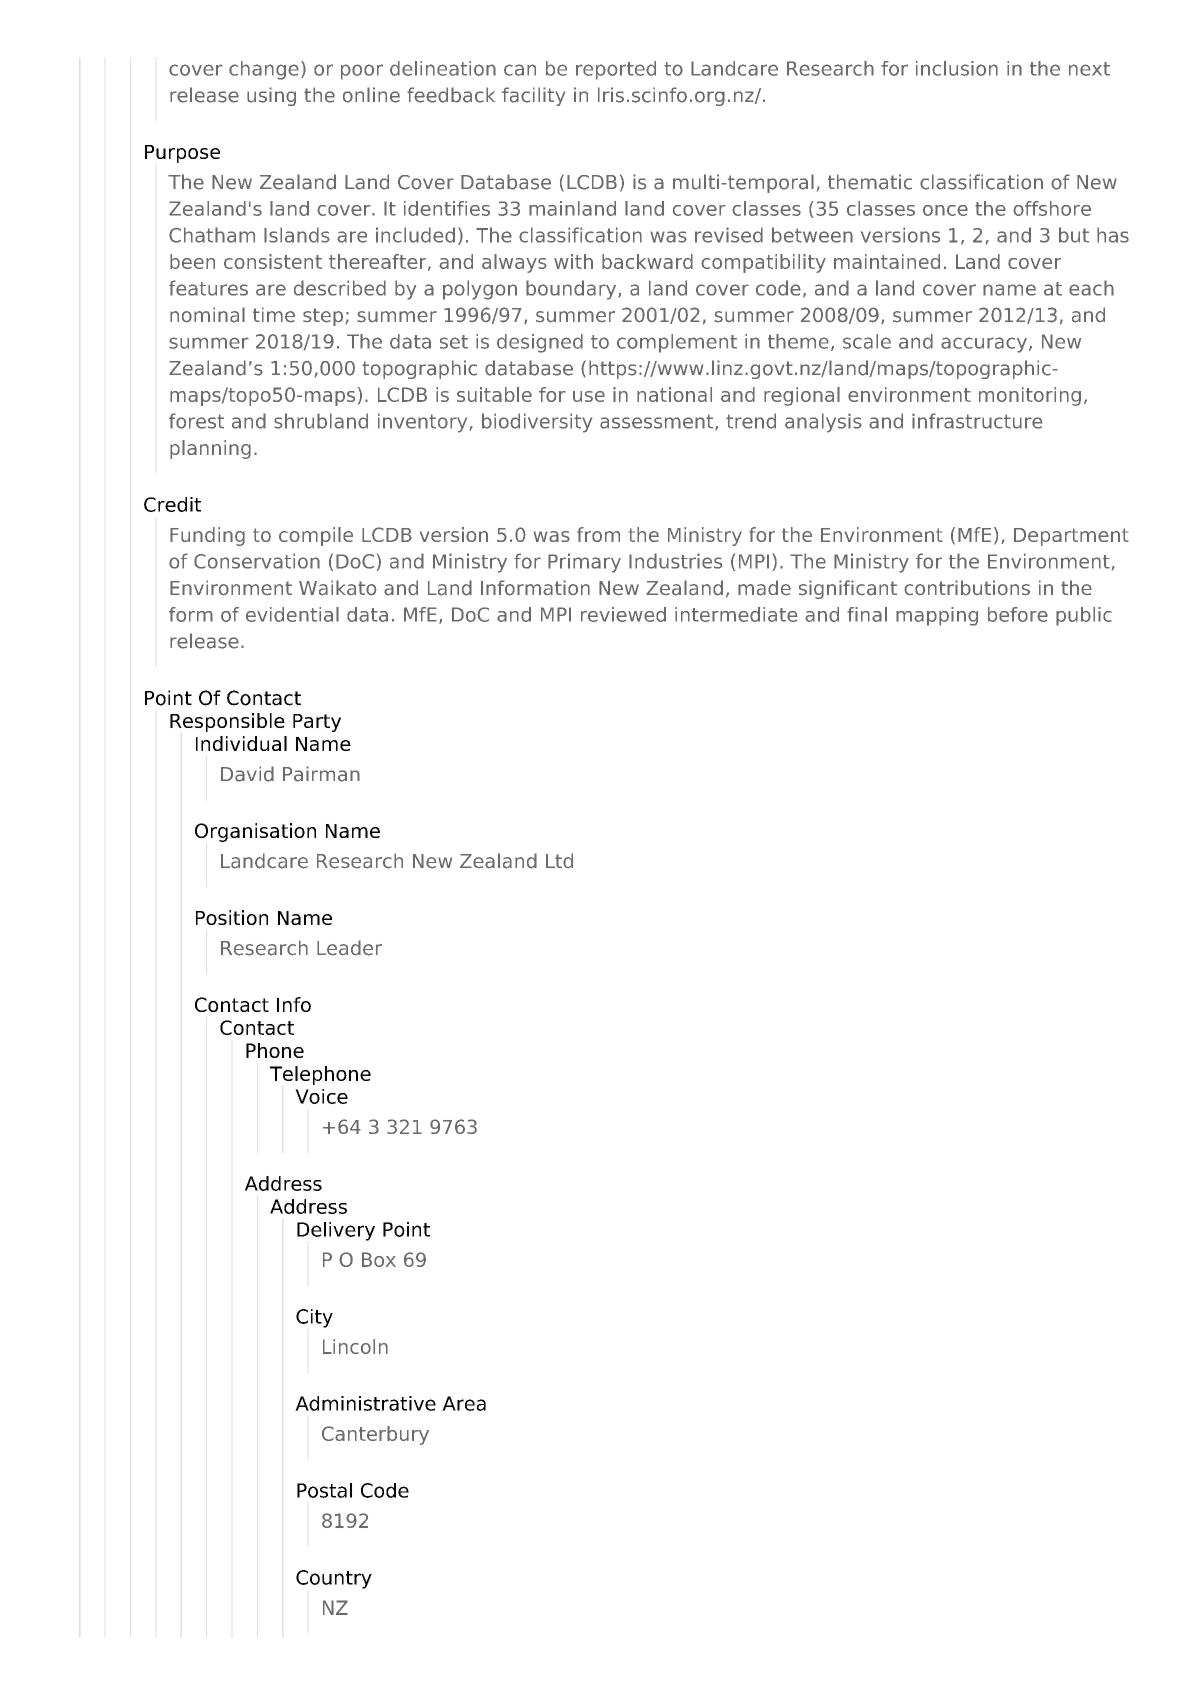  What do you see at coordinates (464, 1403) in the document?
I see `Area` at bounding box center [464, 1403].
